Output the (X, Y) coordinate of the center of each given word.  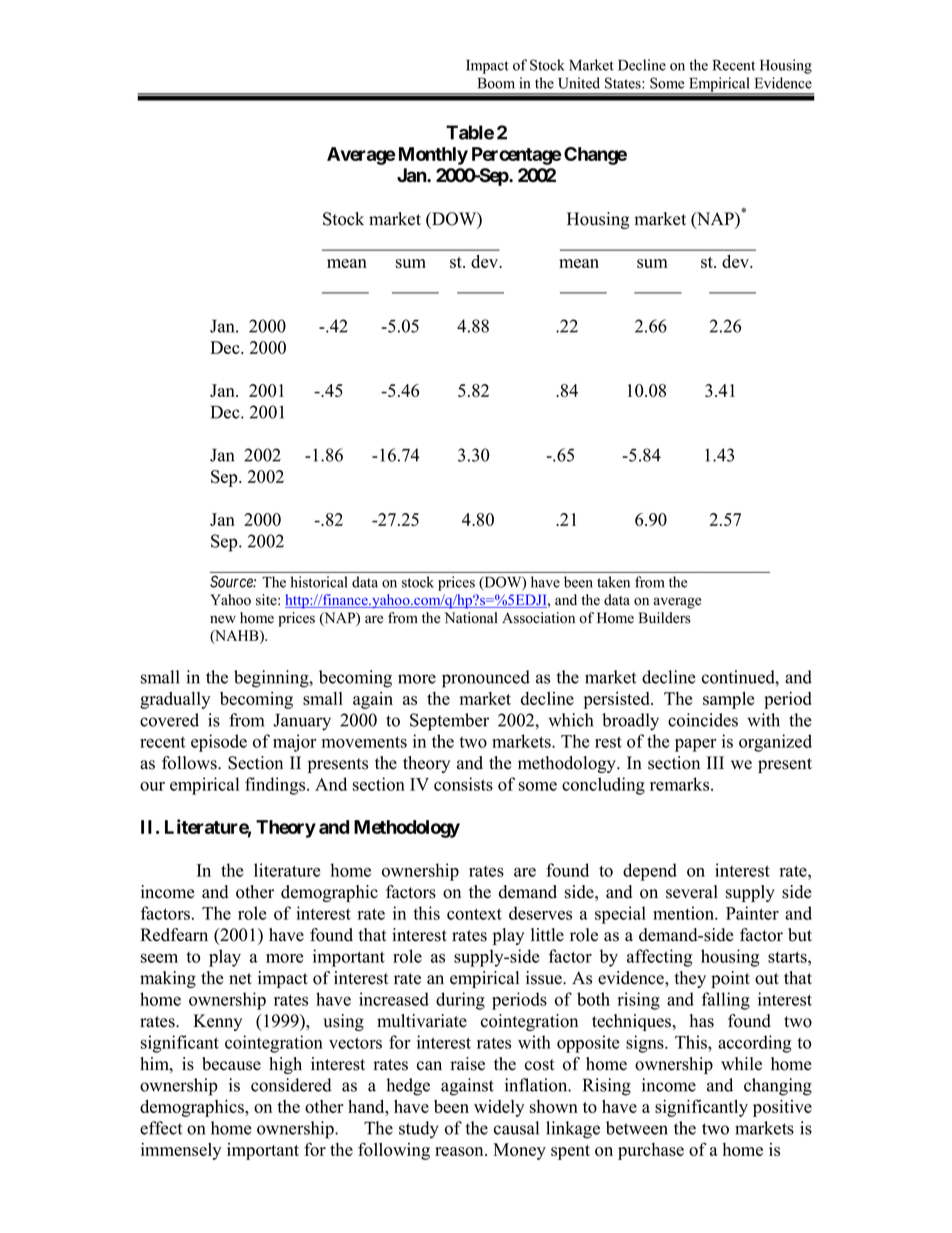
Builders (665, 618)
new (223, 619)
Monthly (433, 156)
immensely (181, 1151)
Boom (496, 83)
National (471, 618)
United (579, 83)
